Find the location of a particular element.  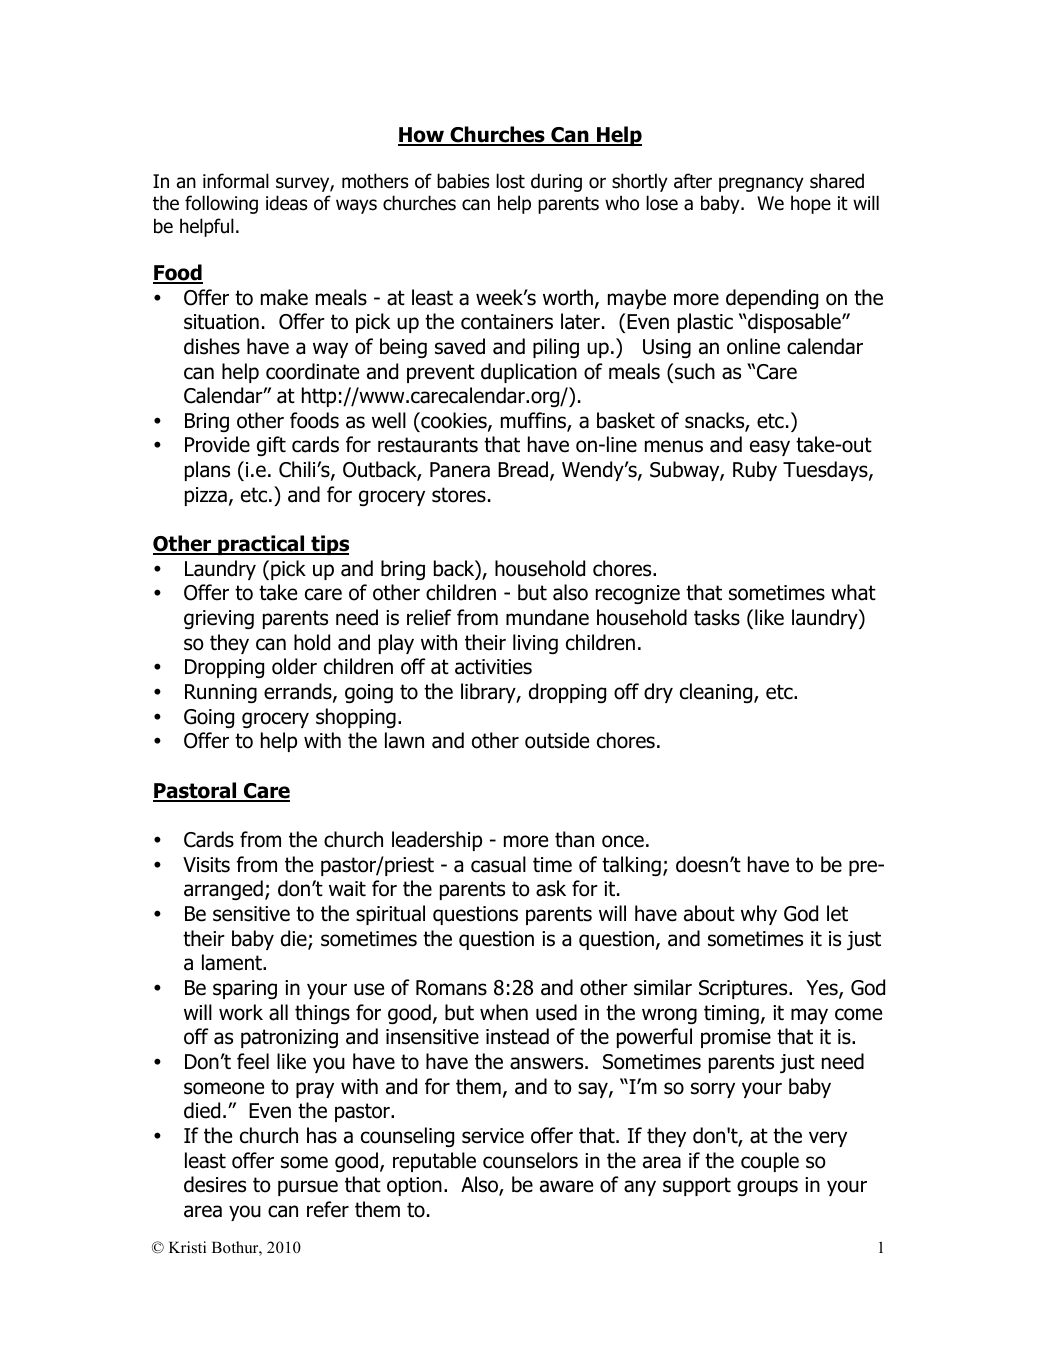

informal is located at coordinates (236, 181).
